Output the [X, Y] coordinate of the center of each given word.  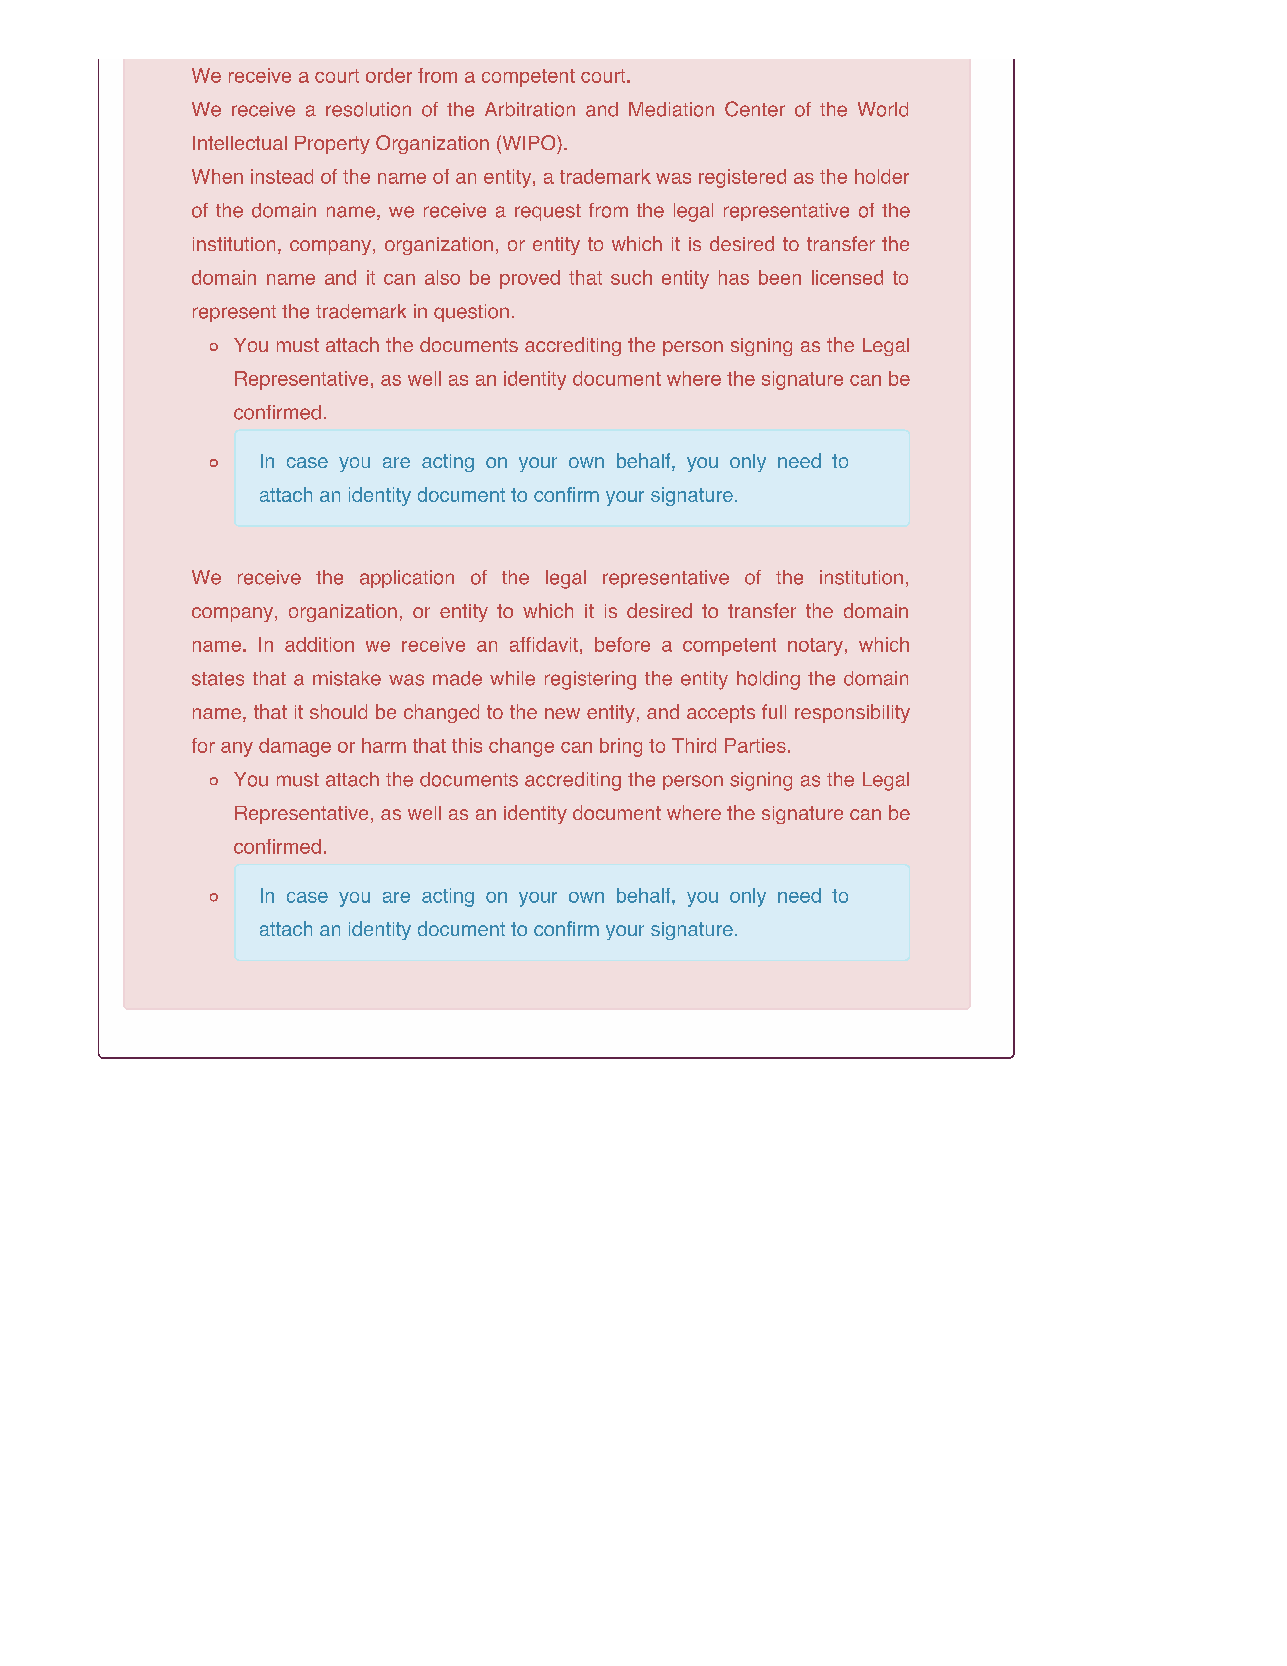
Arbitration [530, 109]
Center [755, 109]
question [471, 313]
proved [530, 279]
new [562, 713]
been [780, 277]
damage [295, 747]
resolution [368, 109]
